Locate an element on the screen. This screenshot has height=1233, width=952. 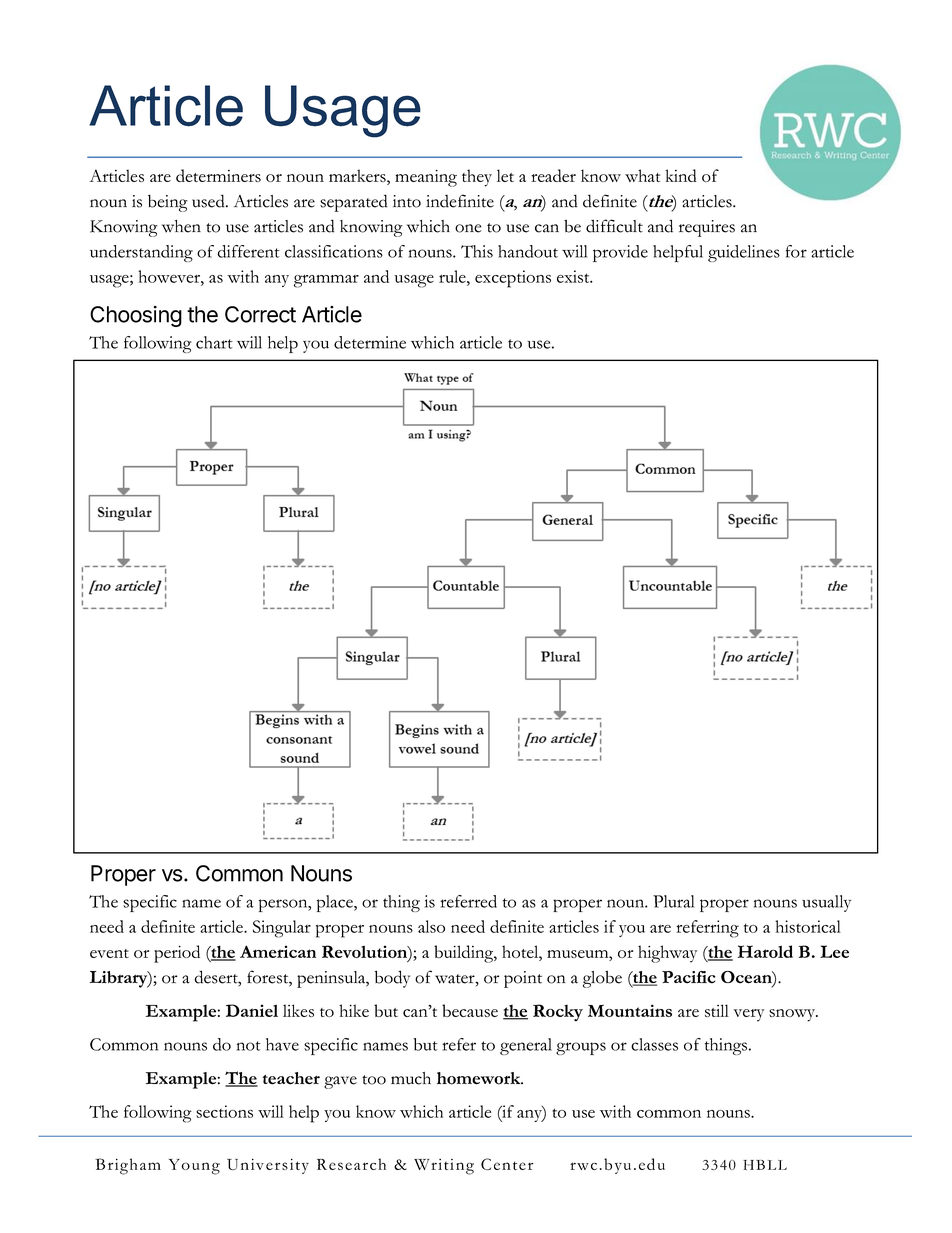
requires is located at coordinates (707, 228).
